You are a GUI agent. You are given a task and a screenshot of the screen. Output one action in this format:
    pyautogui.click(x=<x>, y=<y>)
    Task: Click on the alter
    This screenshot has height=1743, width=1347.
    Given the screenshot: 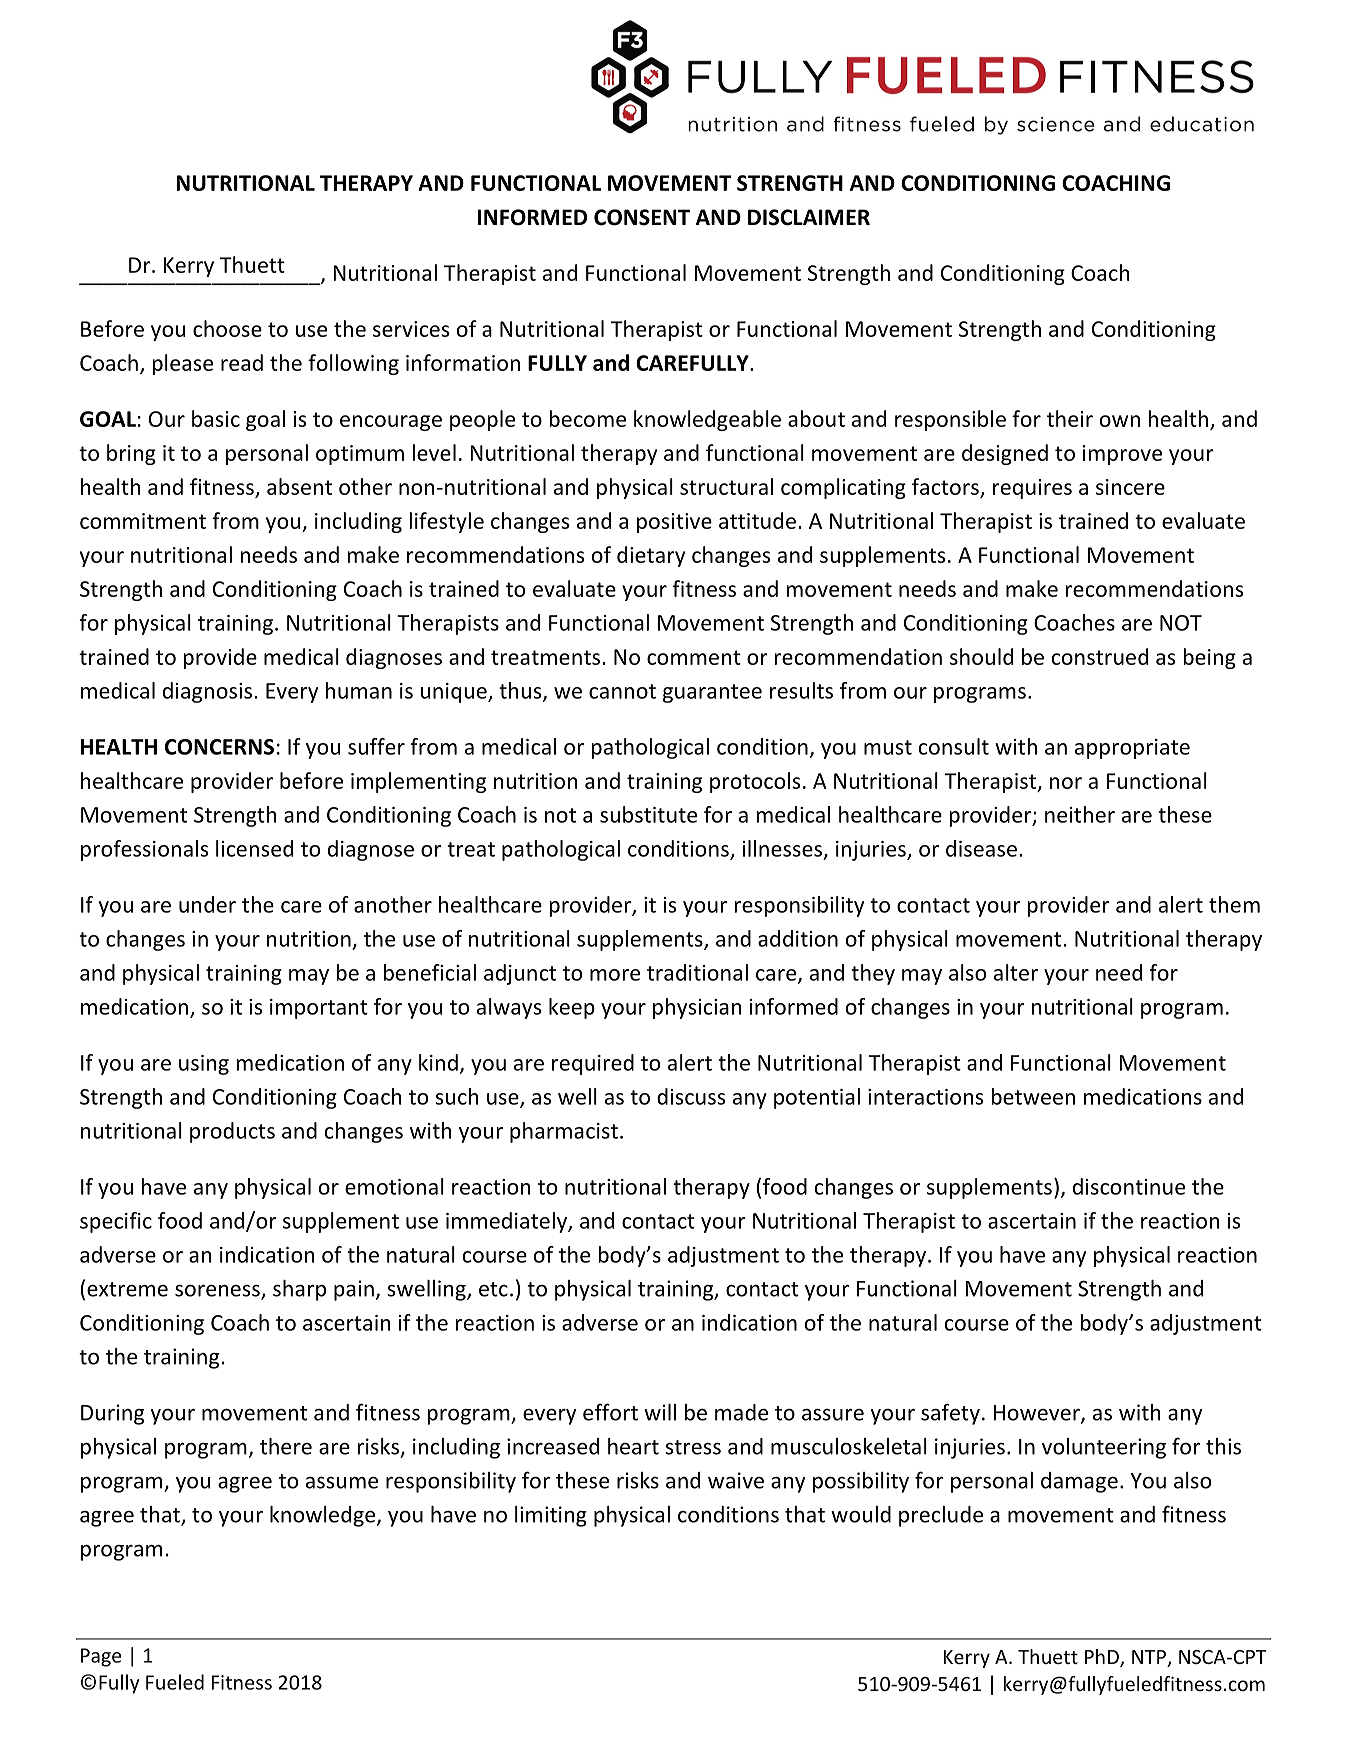 What is the action you would take?
    pyautogui.click(x=1016, y=972)
